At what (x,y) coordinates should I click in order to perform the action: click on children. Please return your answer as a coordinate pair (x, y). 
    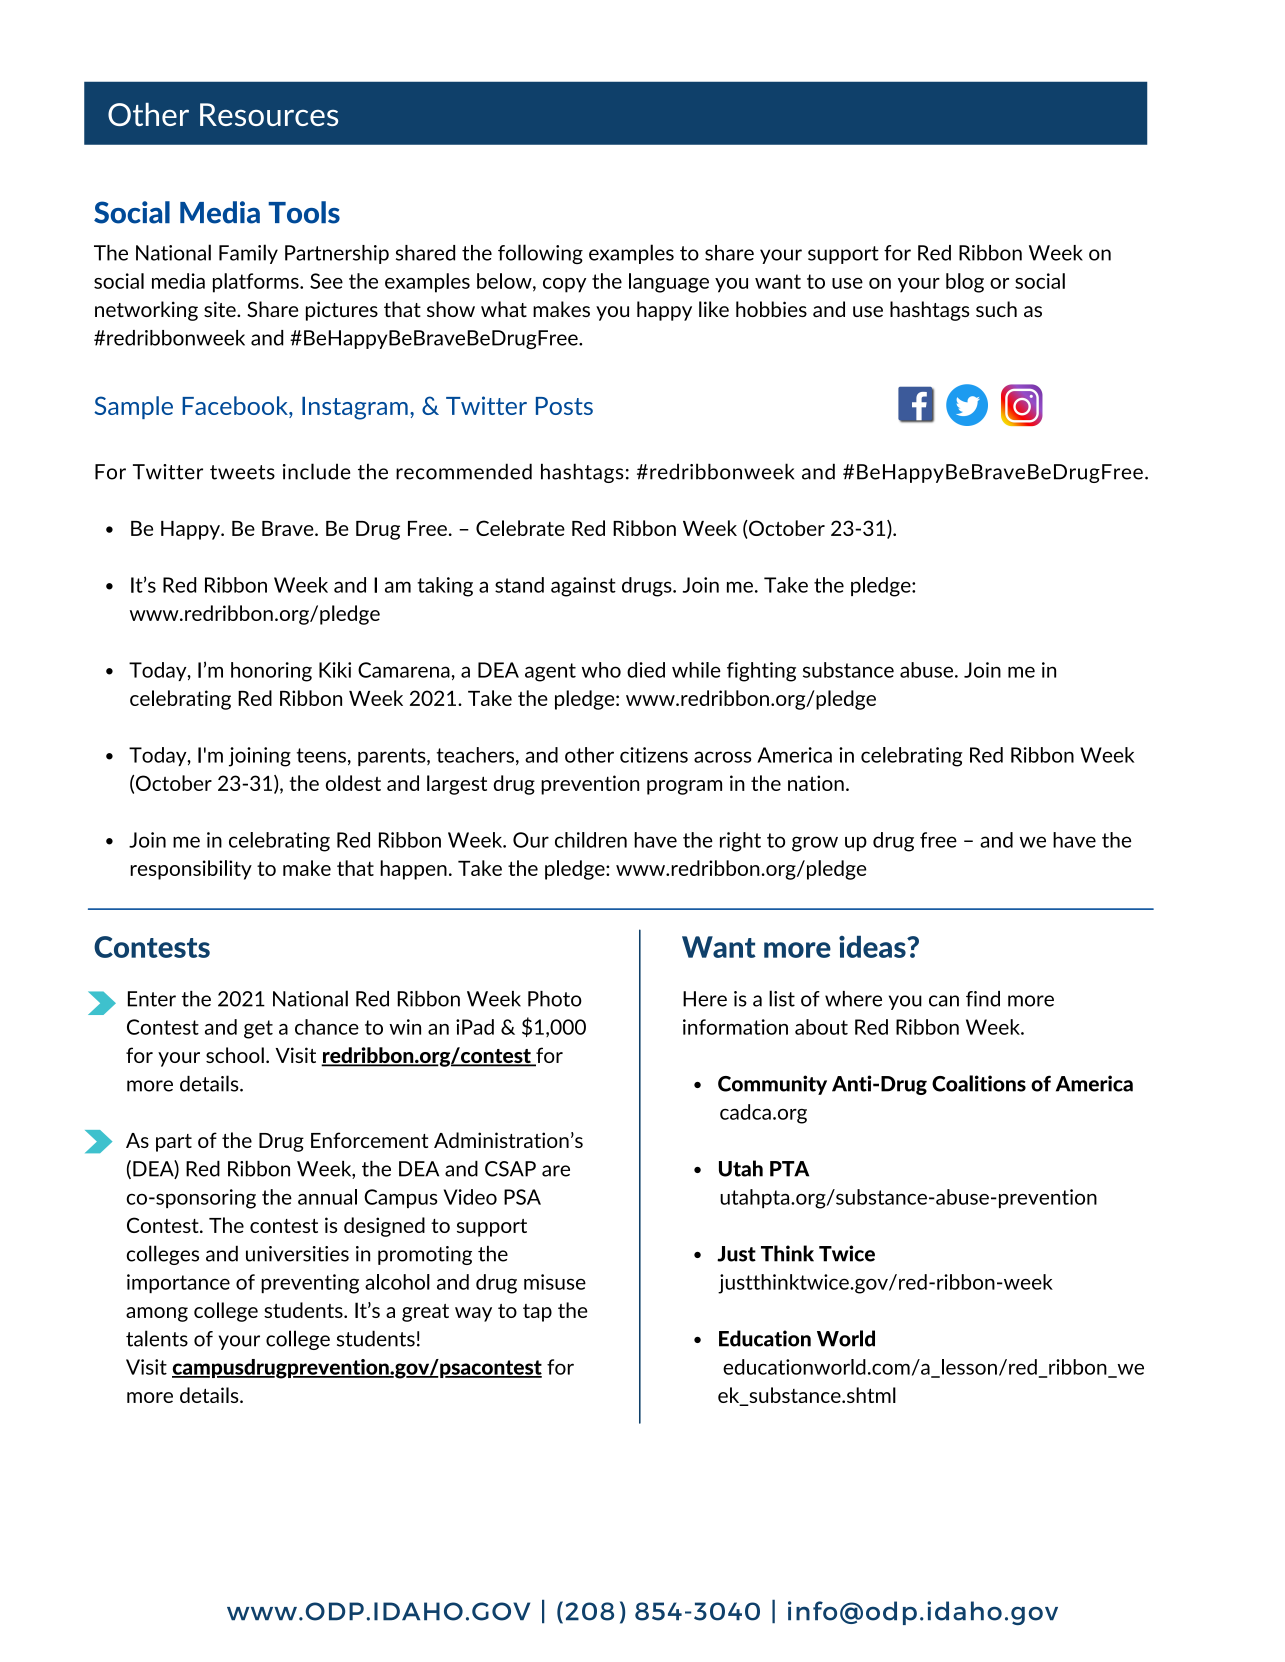
    Looking at the image, I should click on (591, 840).
